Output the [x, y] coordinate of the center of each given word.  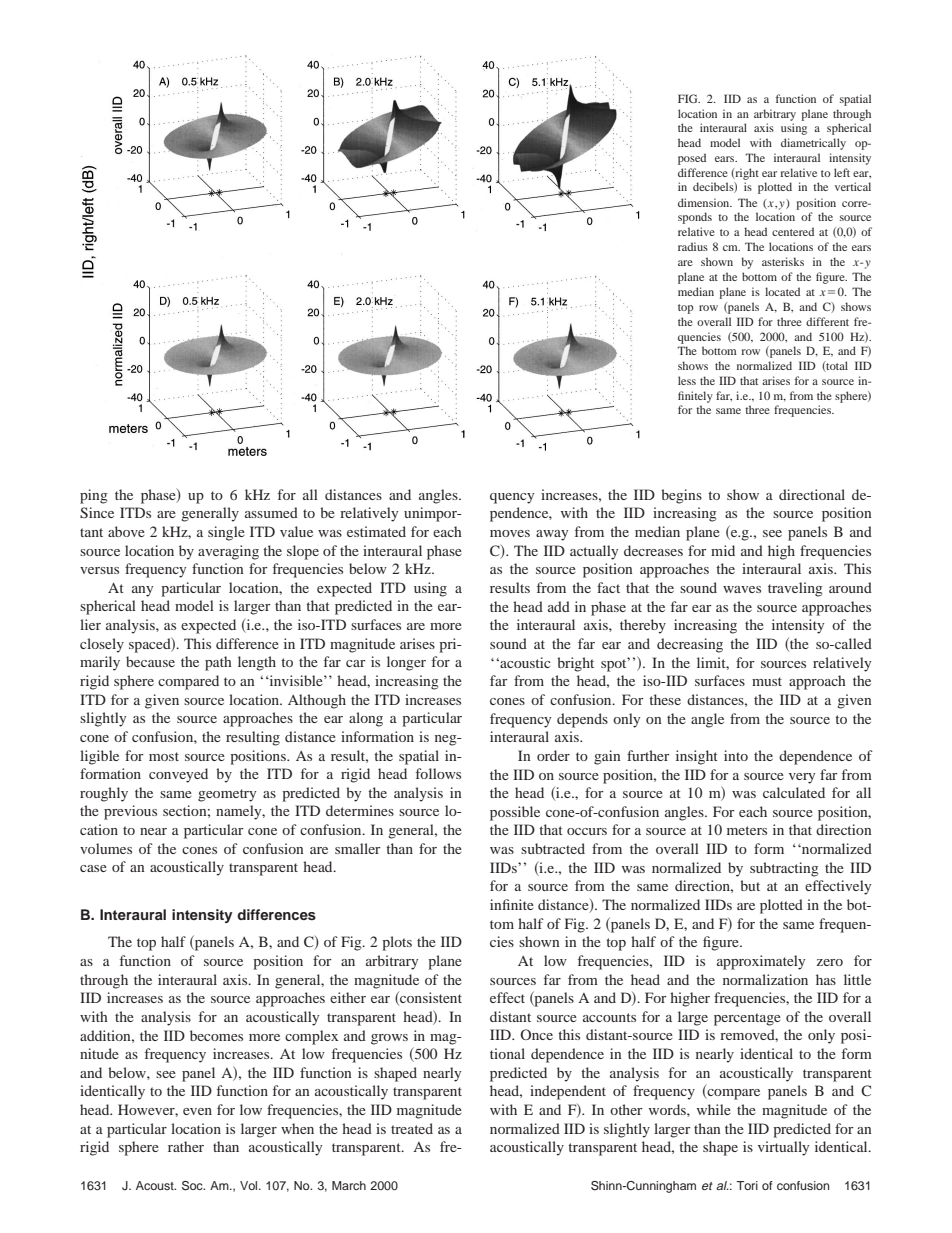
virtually [783, 1148]
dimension [705, 202]
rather [186, 1146]
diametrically [813, 144]
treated [412, 1128]
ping [94, 496]
